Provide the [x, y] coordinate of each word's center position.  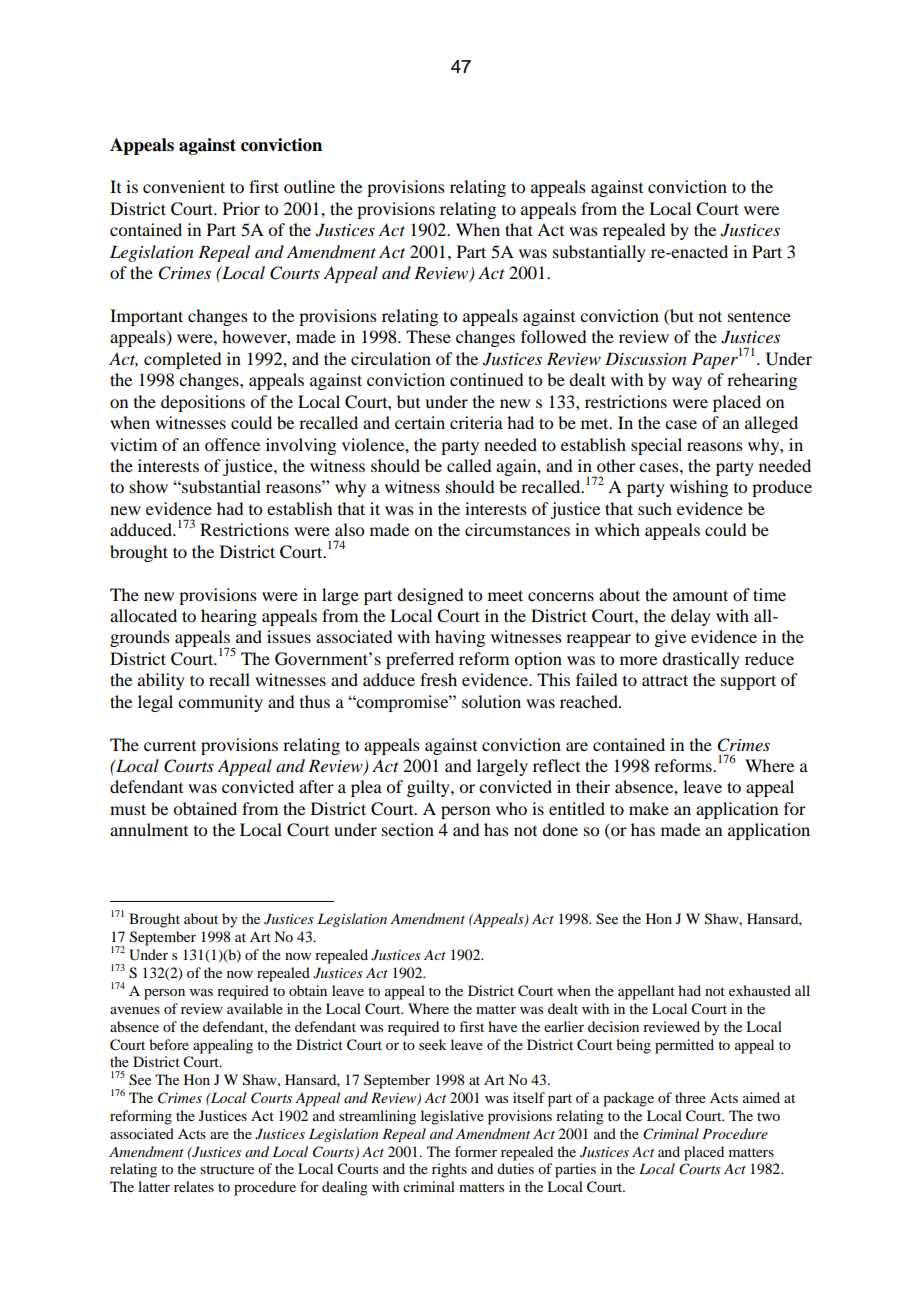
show [149, 486]
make [649, 808]
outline [309, 186]
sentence [759, 316]
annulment [149, 829]
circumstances [517, 529]
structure [227, 1169]
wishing [699, 488]
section [408, 829]
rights [449, 1170]
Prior [241, 208]
